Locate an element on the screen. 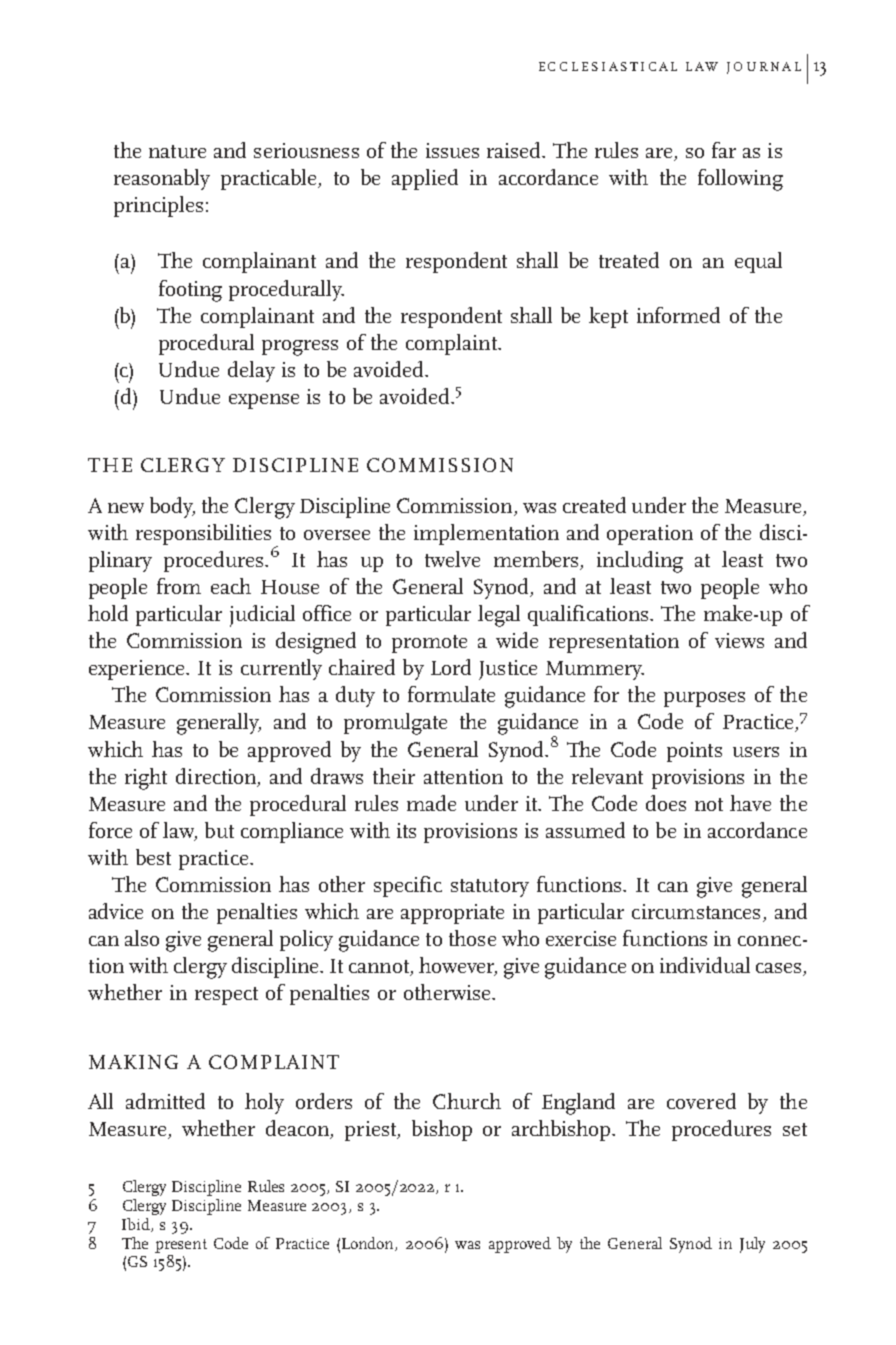 This screenshot has height=1345, width=896. following is located at coordinates (740, 180).
